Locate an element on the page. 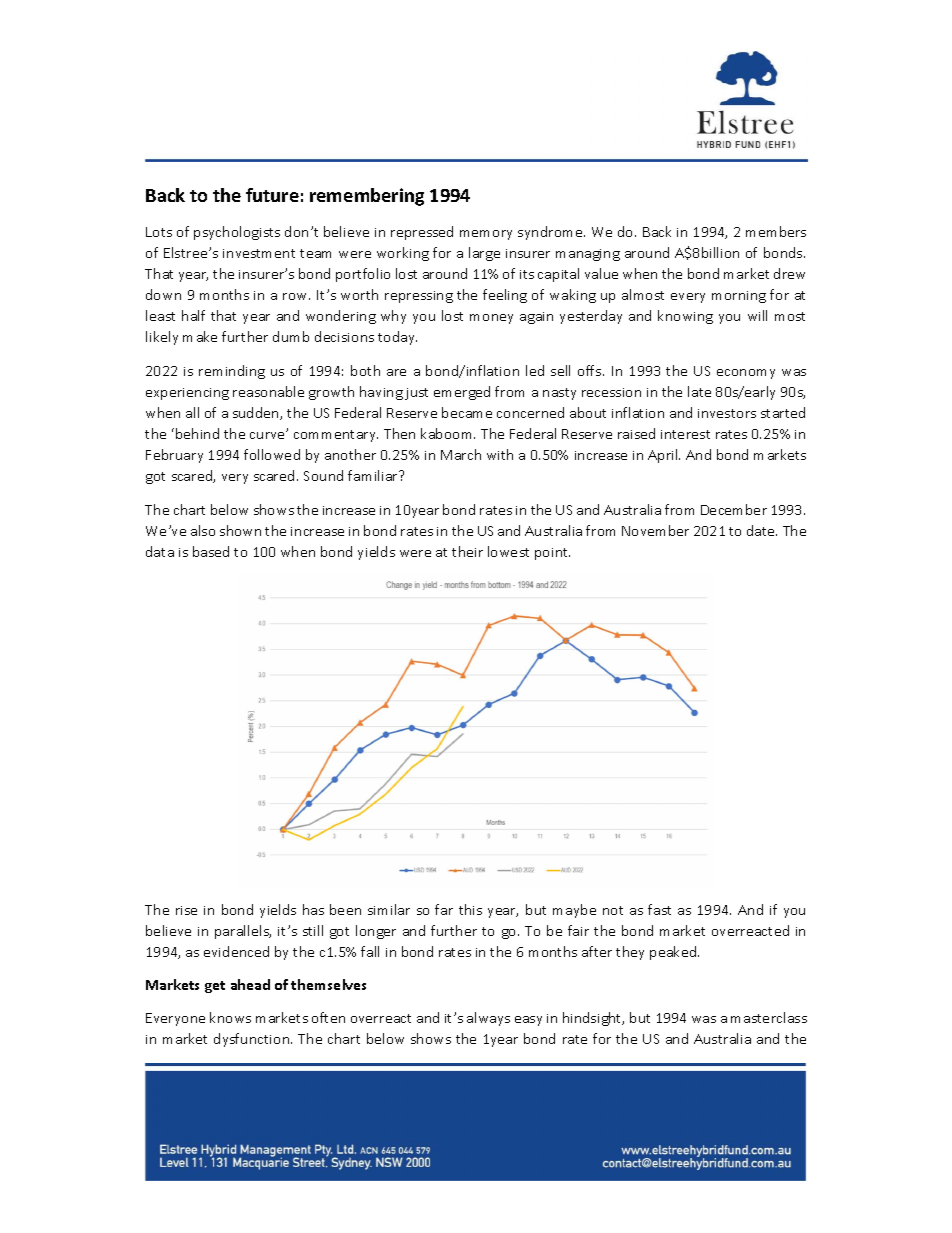 This document has width=952, height=1233. shown is located at coordinates (240, 530).
